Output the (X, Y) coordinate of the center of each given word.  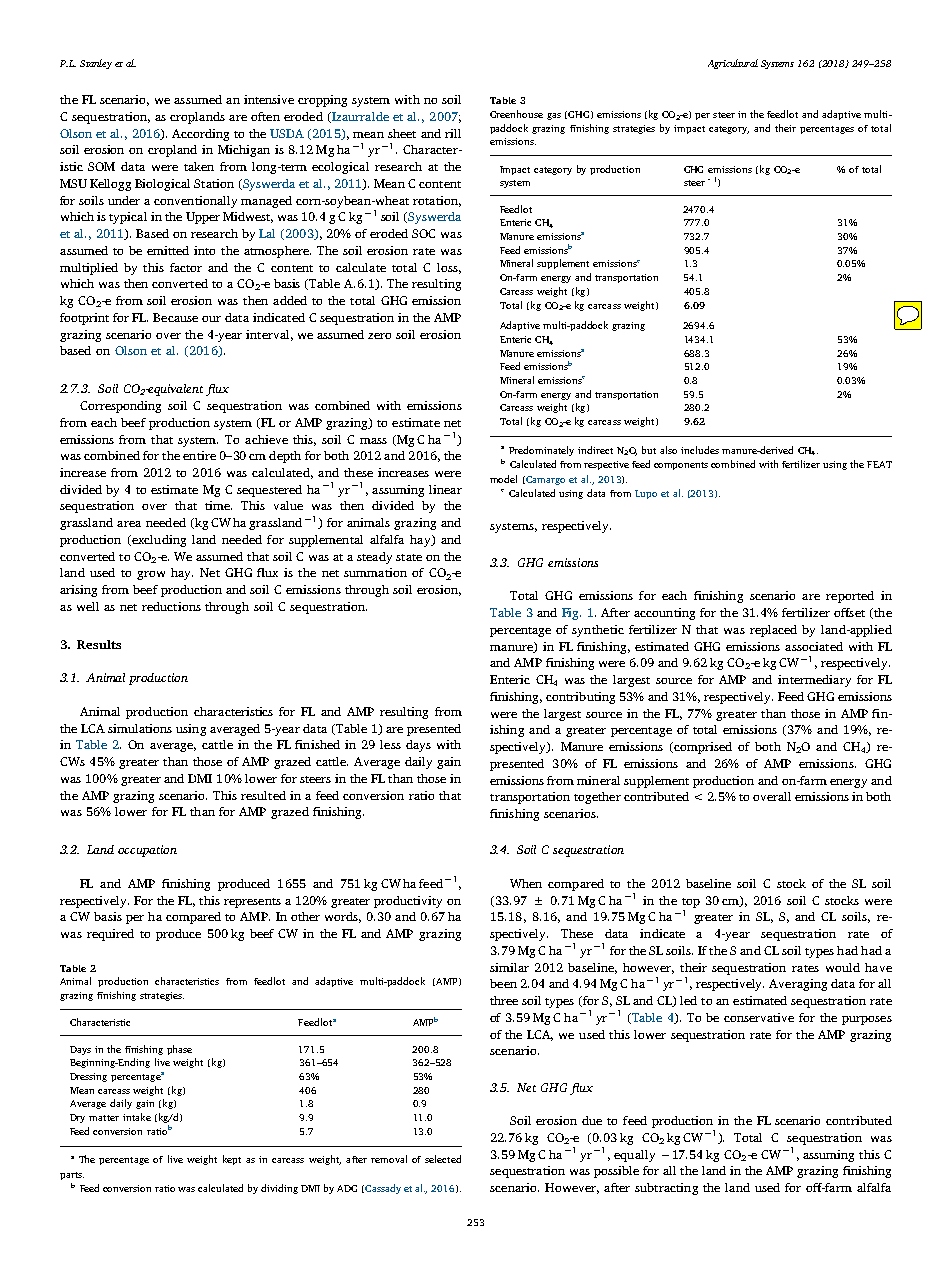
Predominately (541, 451)
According (200, 135)
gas (554, 116)
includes (700, 450)
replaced (773, 631)
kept (232, 1160)
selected (443, 1159)
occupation (147, 851)
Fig (571, 614)
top (691, 903)
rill (453, 133)
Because (175, 317)
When (526, 883)
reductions (171, 606)
